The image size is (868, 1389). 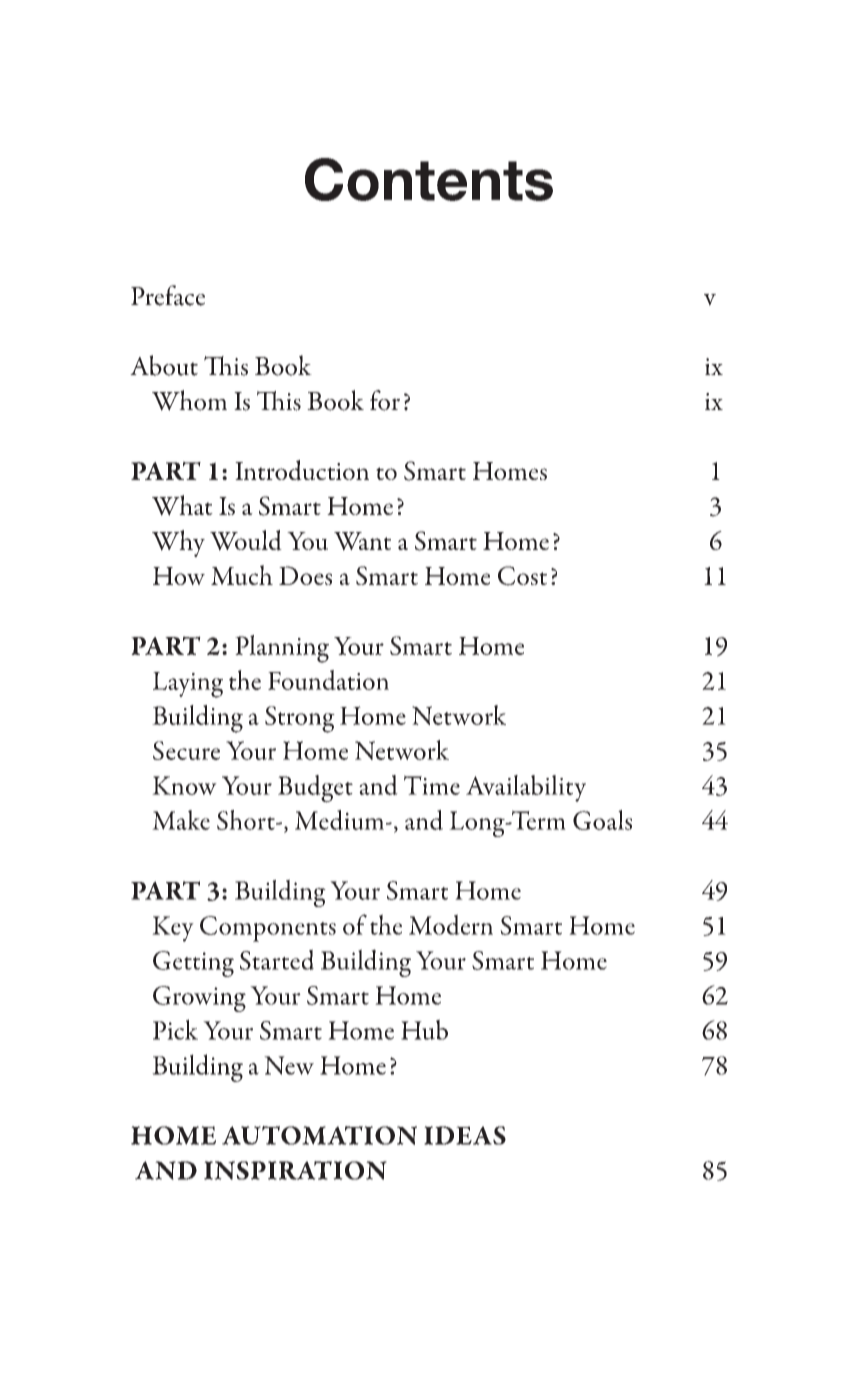 I want to click on INSPIRATION, so click(x=295, y=1170).
